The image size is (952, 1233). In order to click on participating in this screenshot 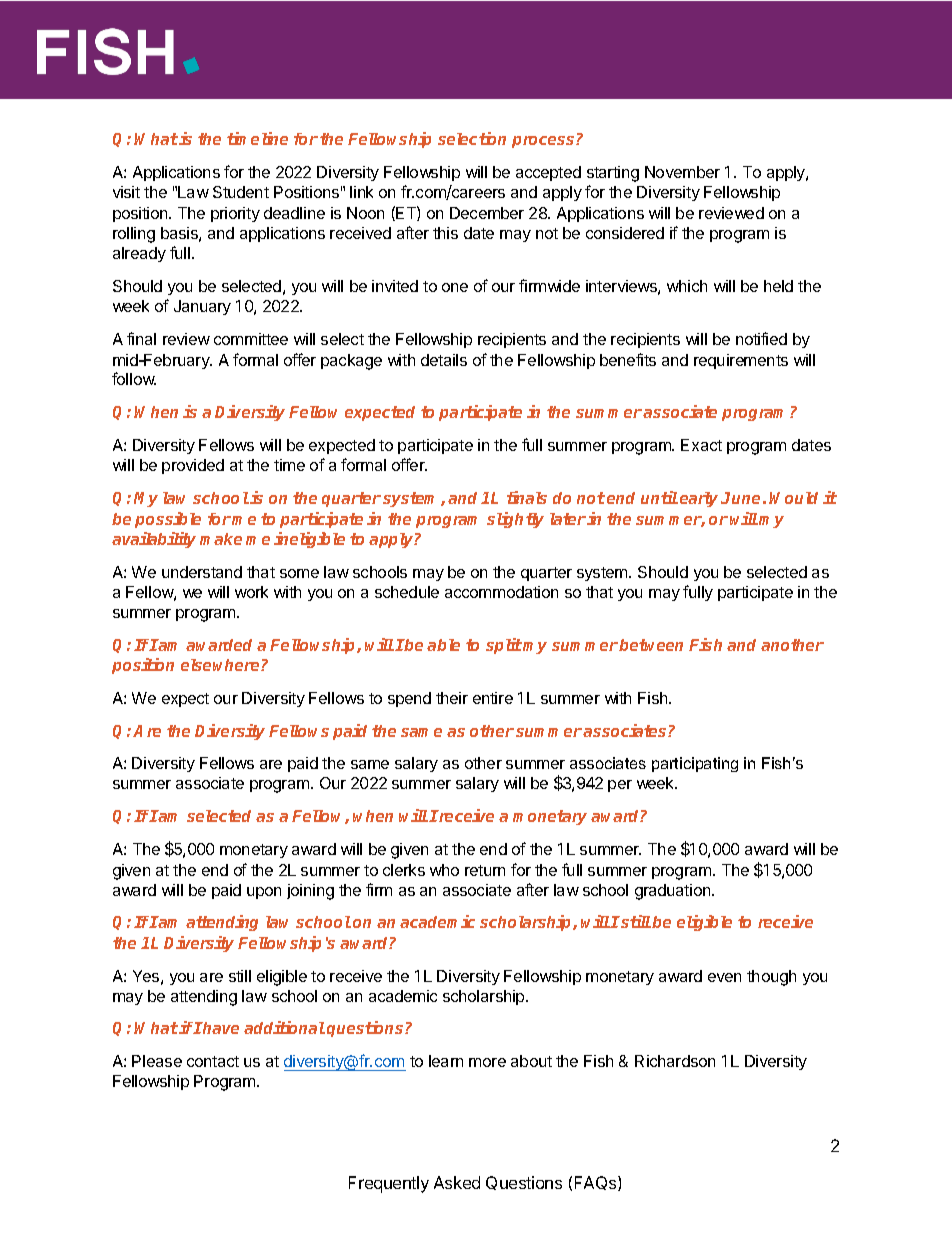, I will do `click(695, 764)`.
